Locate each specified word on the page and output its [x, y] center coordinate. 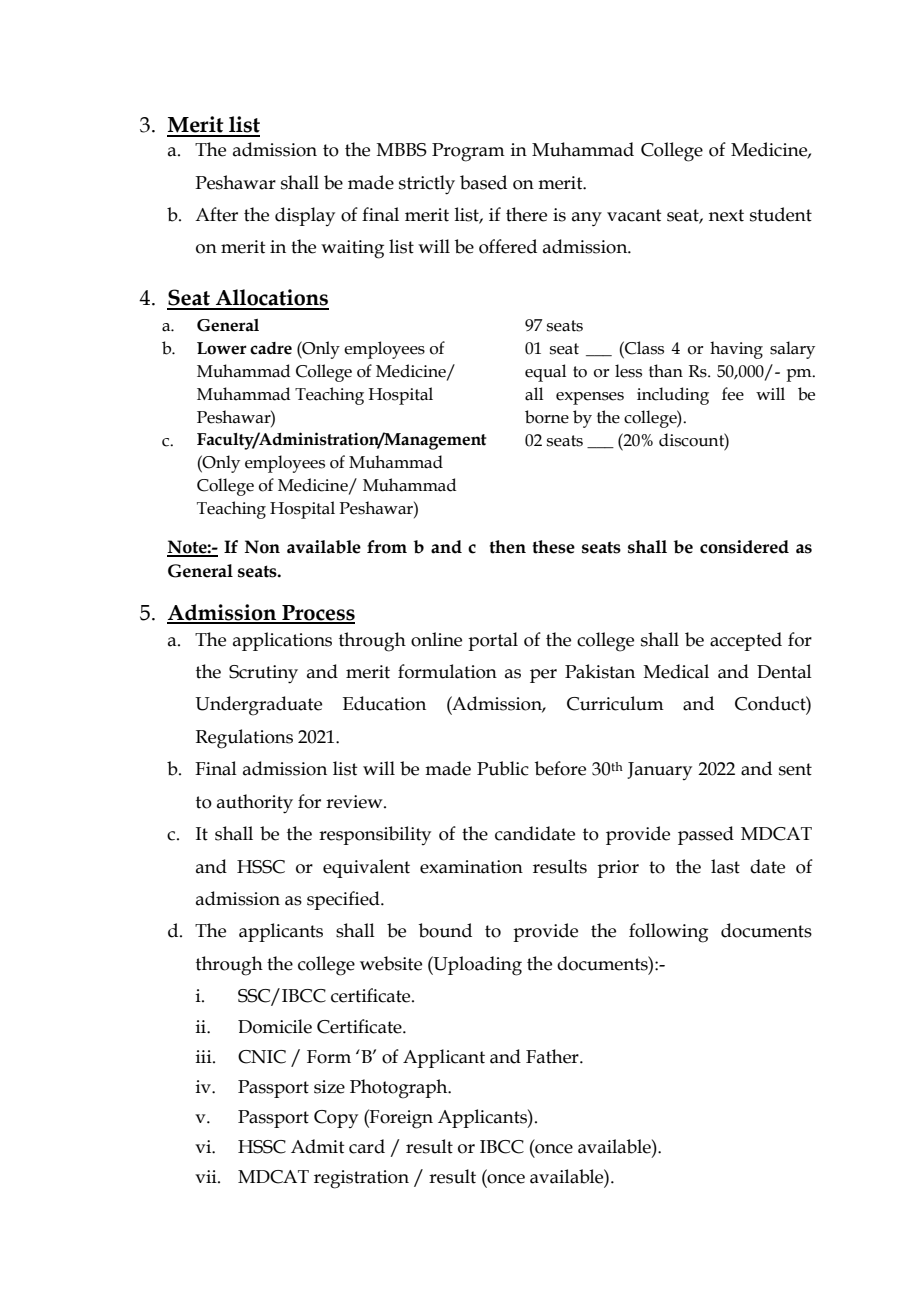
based [483, 182]
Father [553, 1056]
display [305, 216]
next [726, 215]
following [668, 933]
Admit [318, 1146]
